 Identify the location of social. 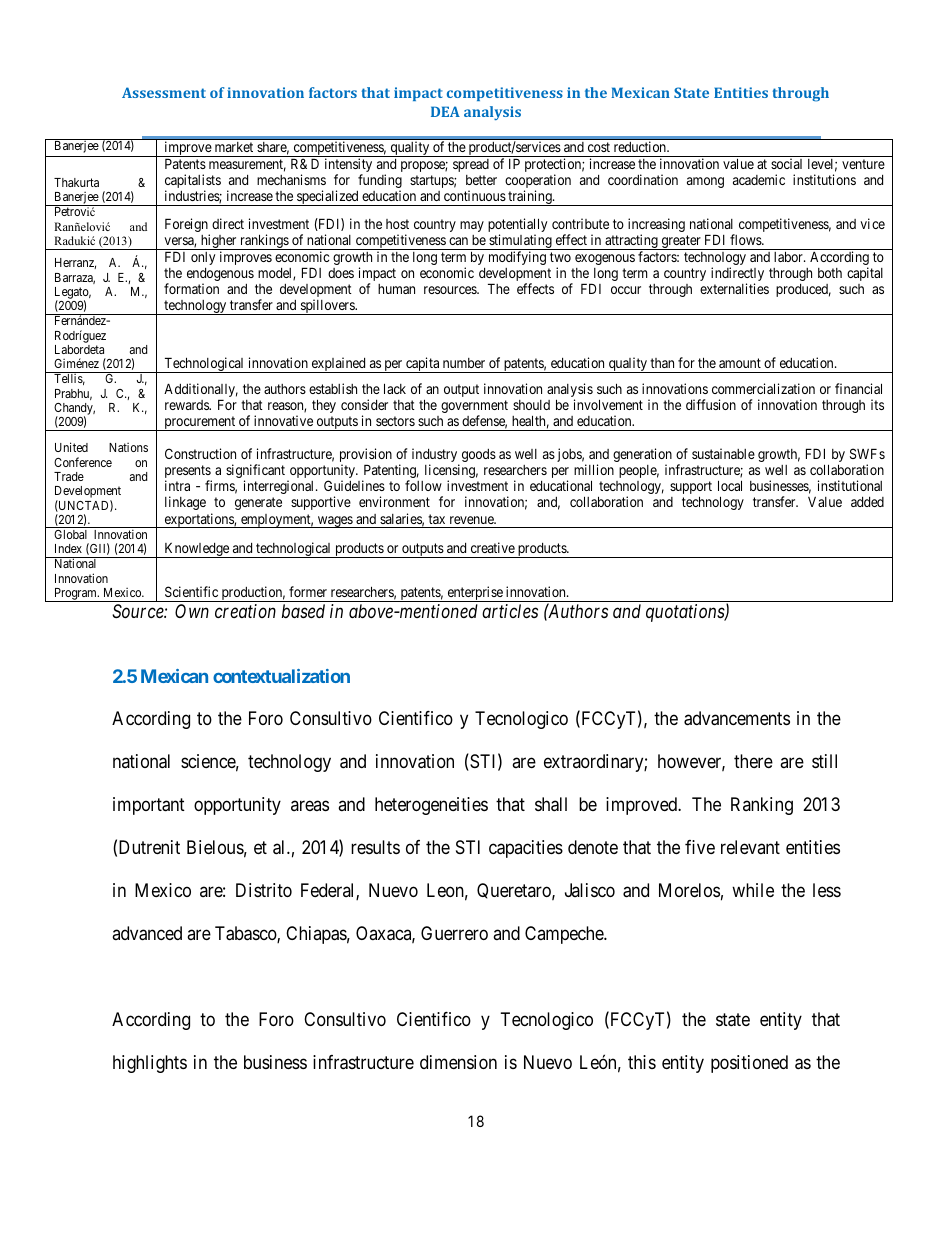
(786, 163).
